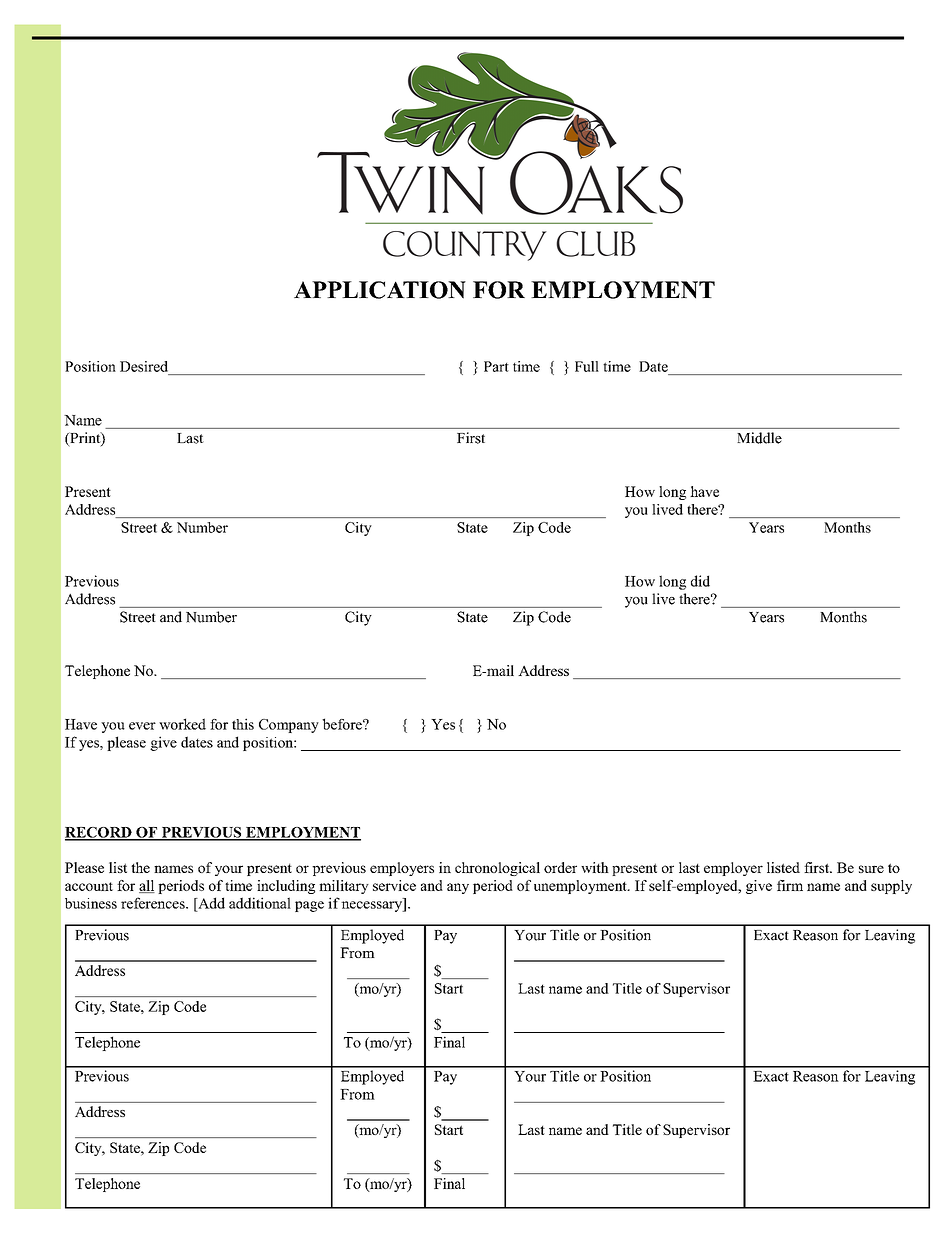 Image resolution: width=952 pixels, height=1233 pixels. I want to click on did, so click(700, 581).
